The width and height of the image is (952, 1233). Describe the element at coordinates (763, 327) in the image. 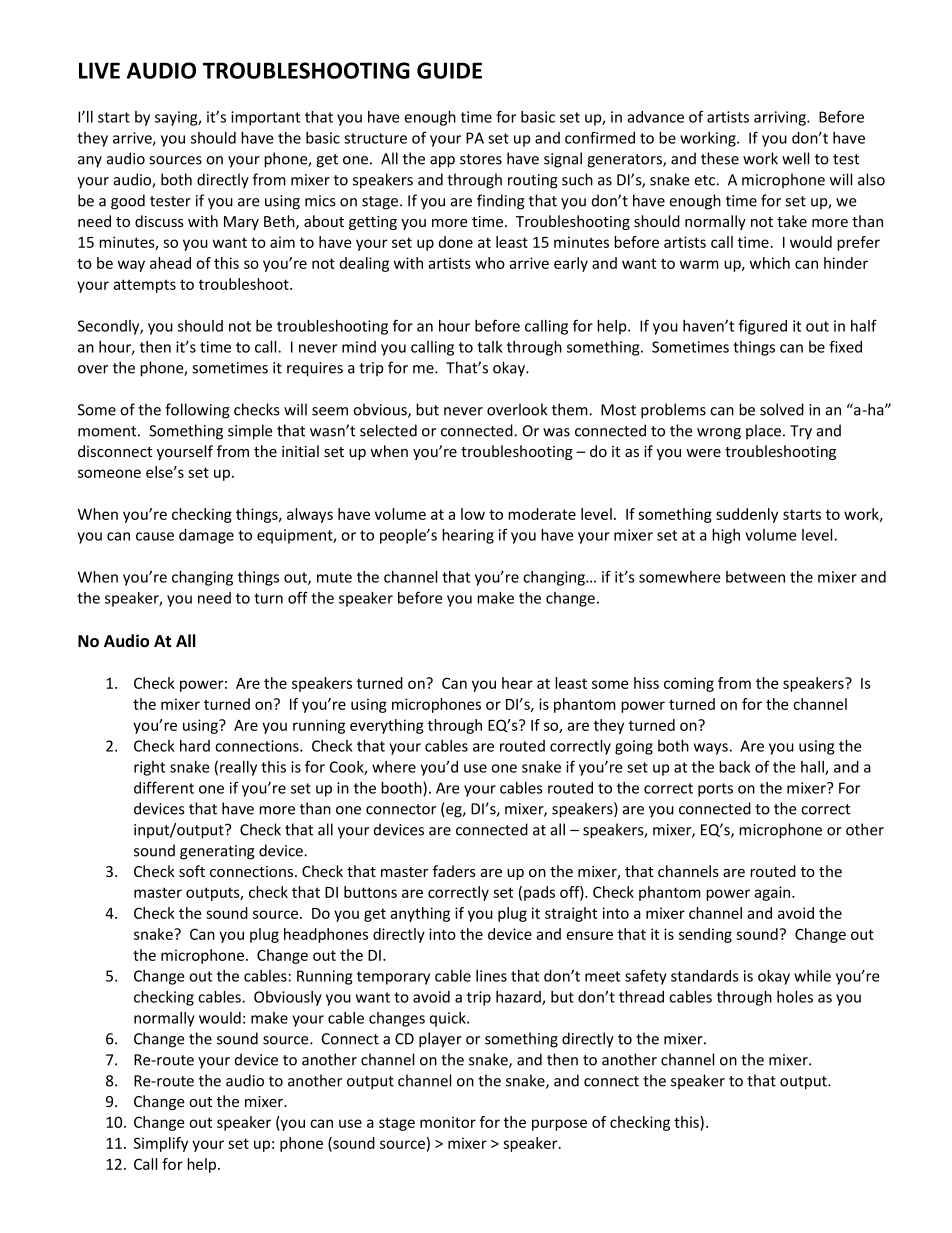

I see `figured` at that location.
